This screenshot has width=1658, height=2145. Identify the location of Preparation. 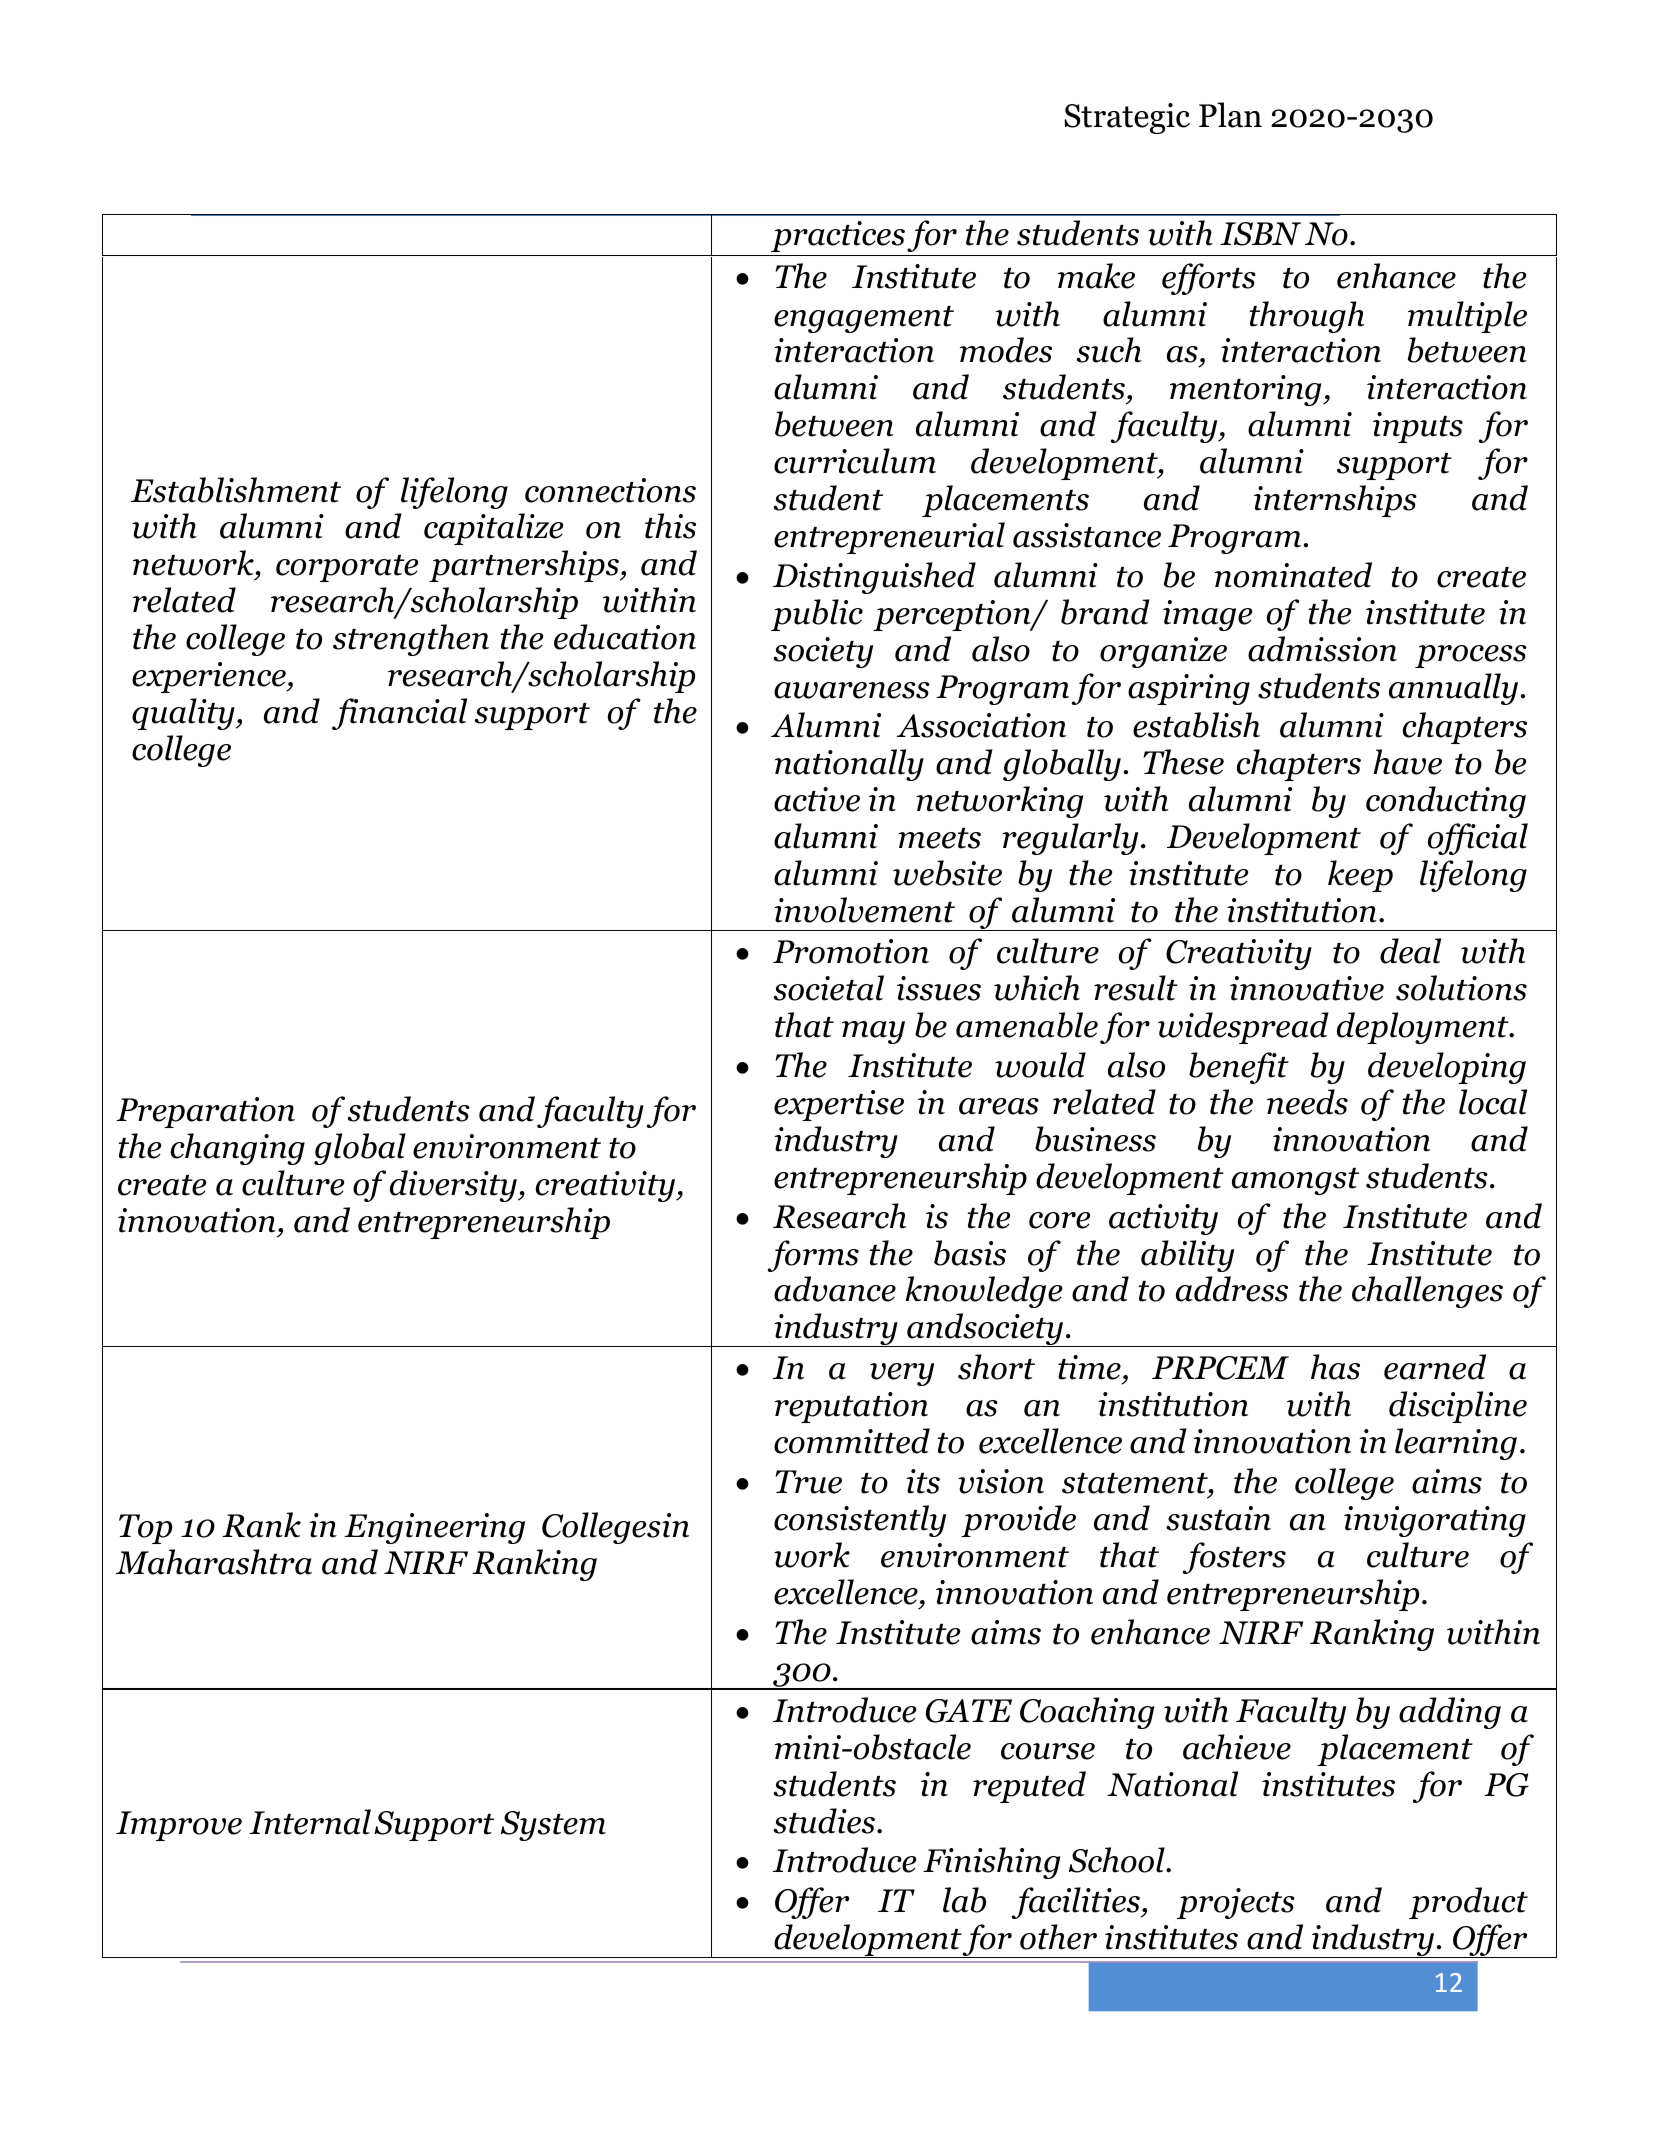
(205, 1112).
